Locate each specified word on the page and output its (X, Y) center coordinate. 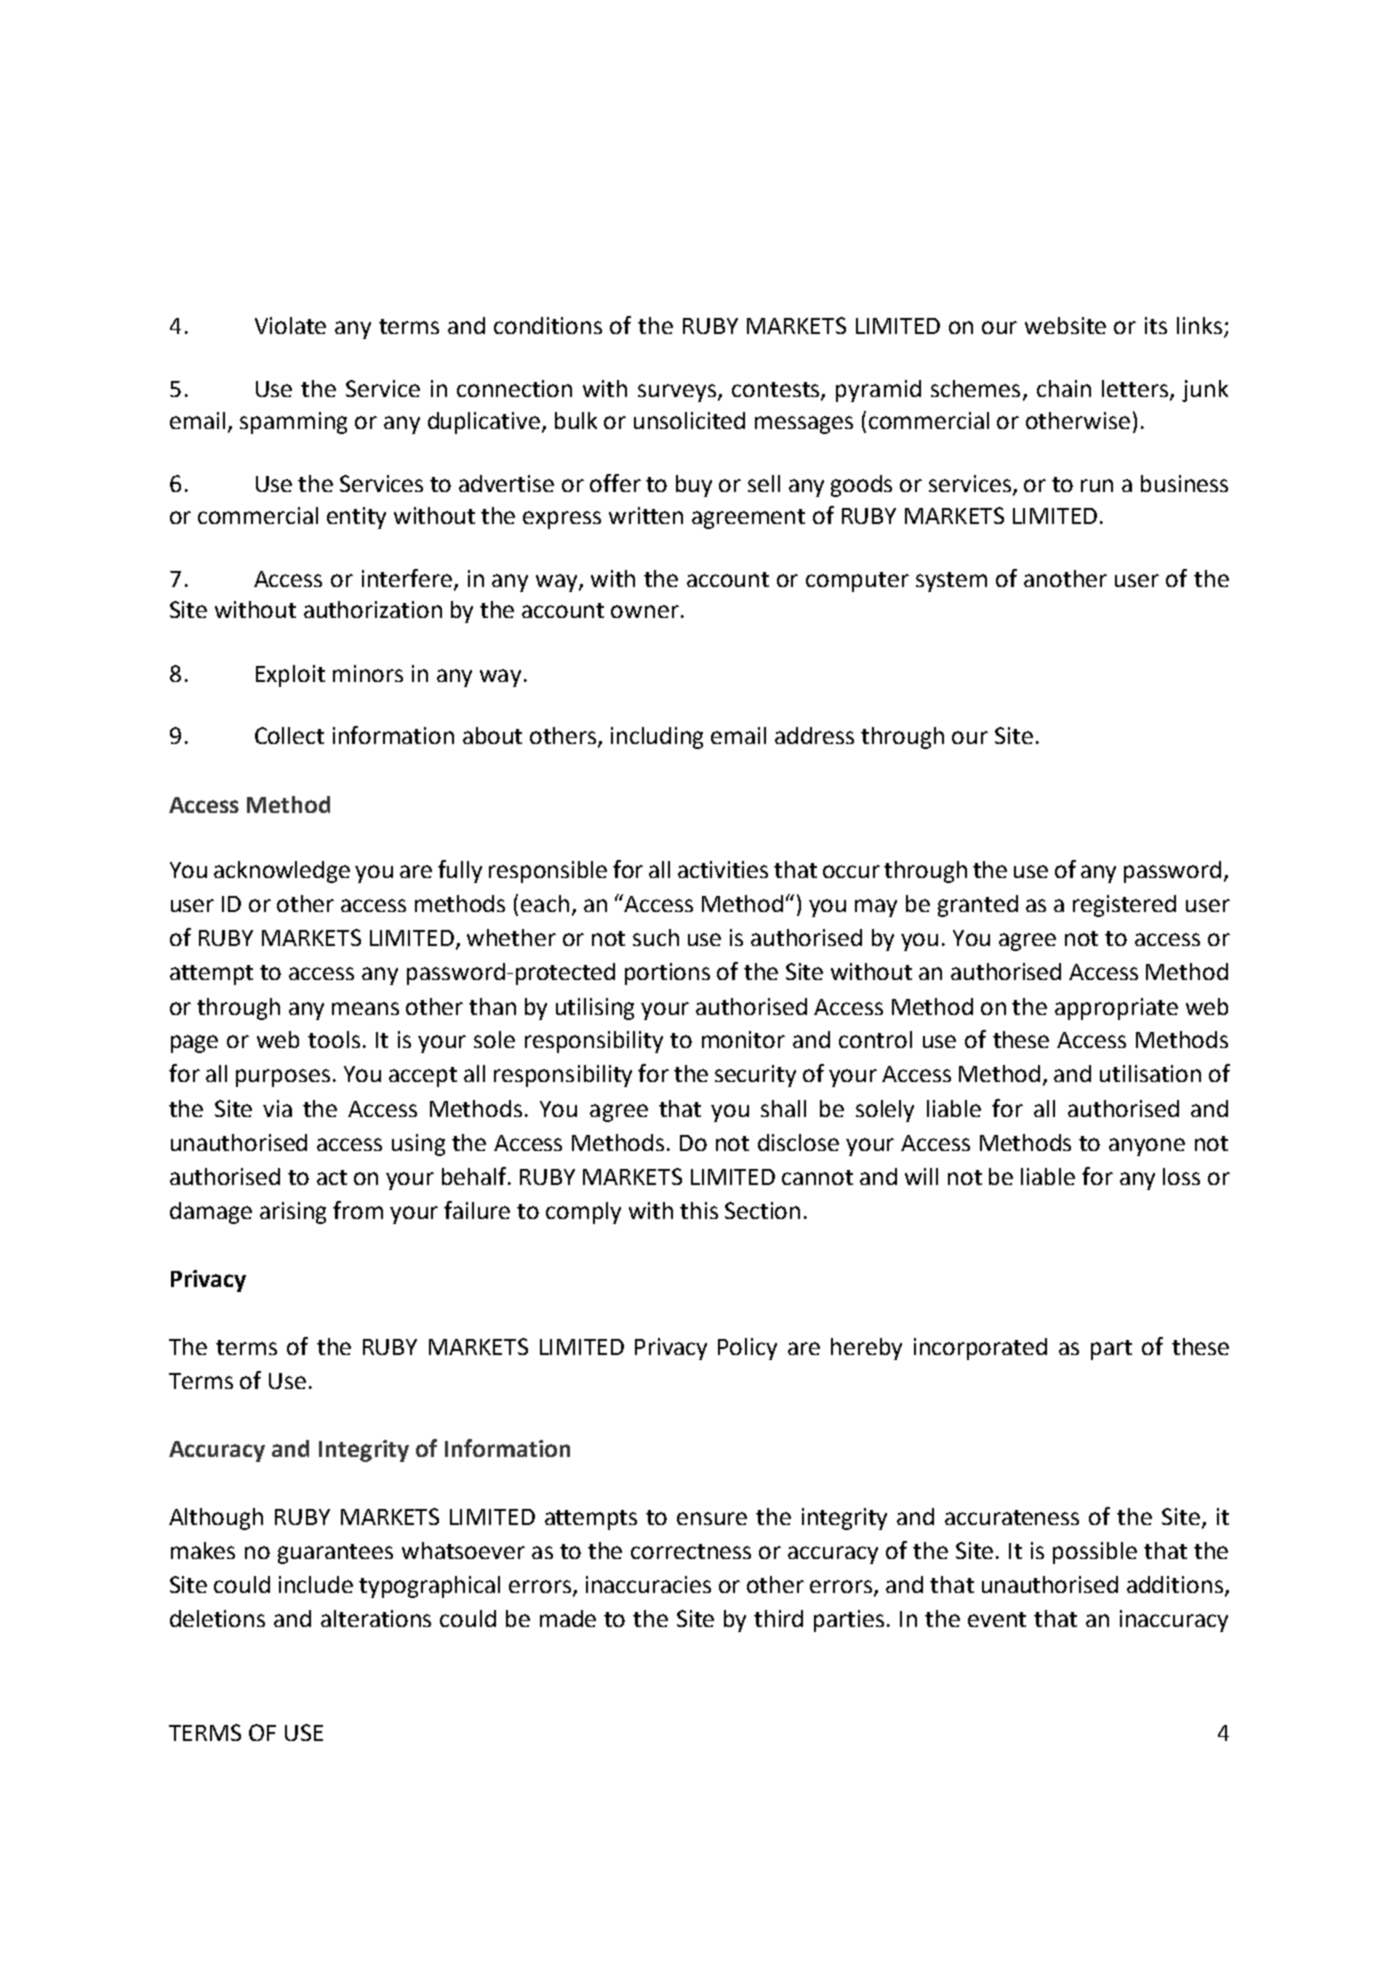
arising (293, 1213)
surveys (677, 393)
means (365, 1008)
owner (645, 611)
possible (1095, 1553)
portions (667, 974)
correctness (691, 1551)
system (951, 582)
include (316, 1584)
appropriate (1116, 1009)
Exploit (290, 676)
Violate (290, 325)
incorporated (980, 1349)
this (699, 1210)
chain (1064, 388)
